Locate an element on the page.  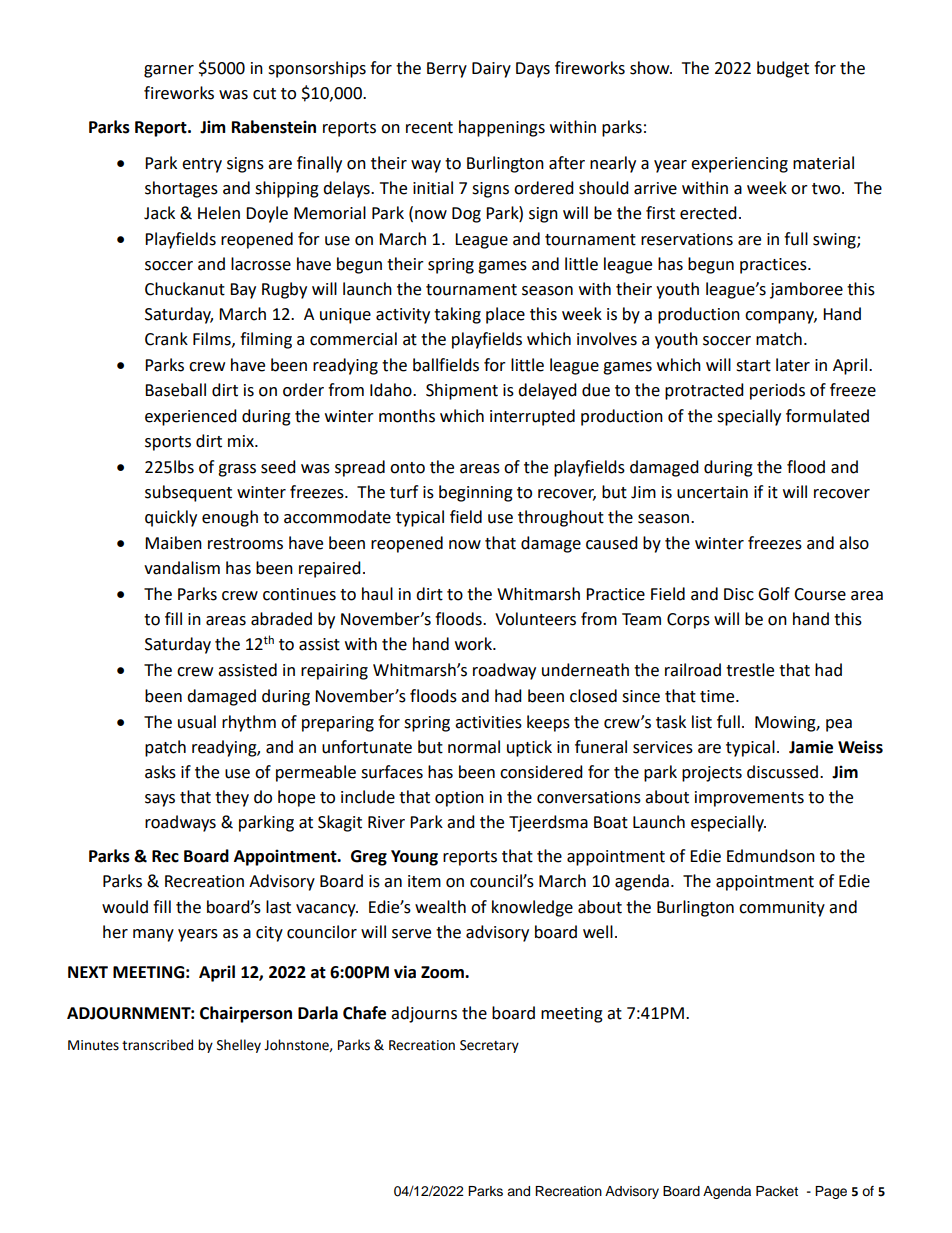
Packet is located at coordinates (777, 1191).
